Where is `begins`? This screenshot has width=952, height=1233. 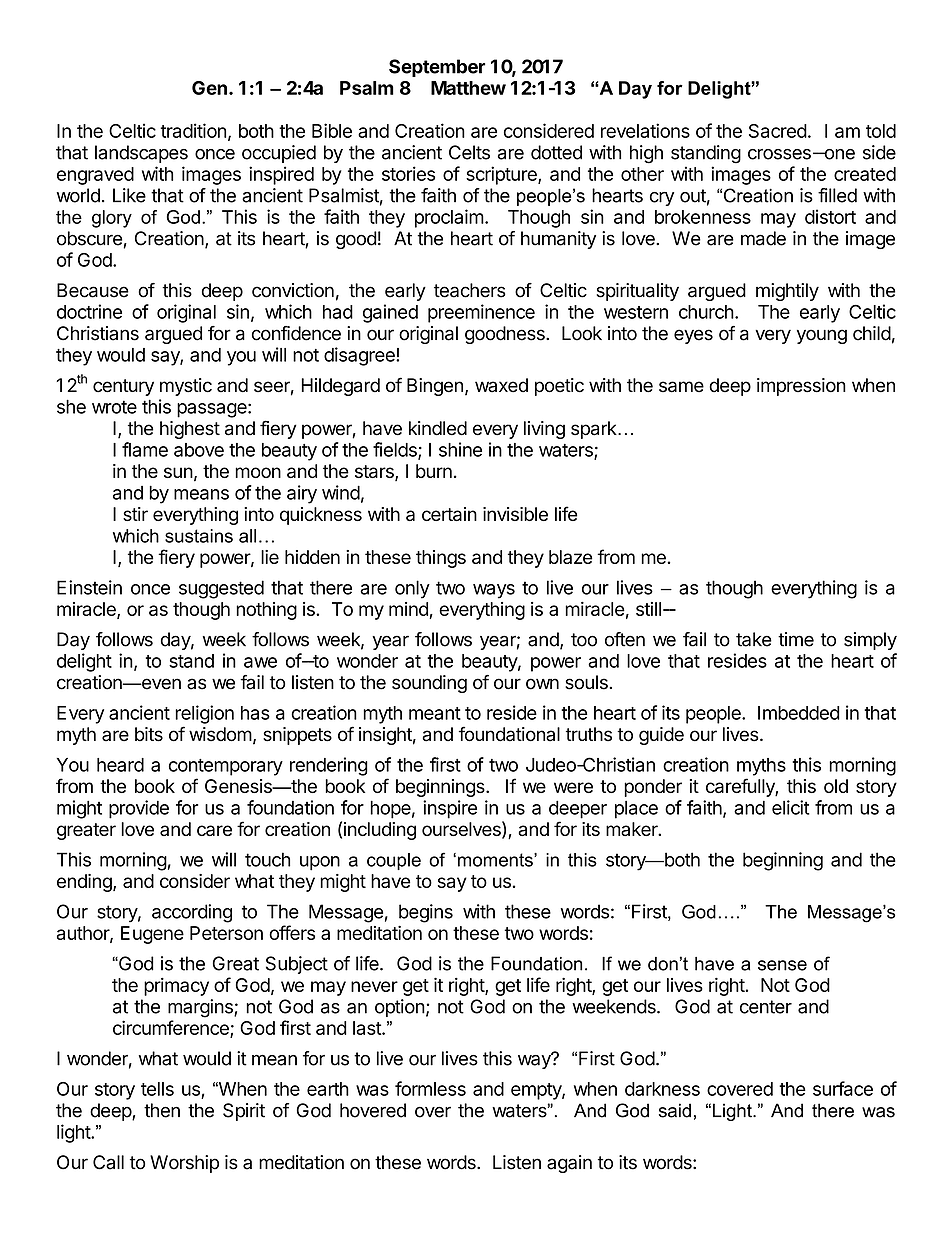
begins is located at coordinates (426, 913).
